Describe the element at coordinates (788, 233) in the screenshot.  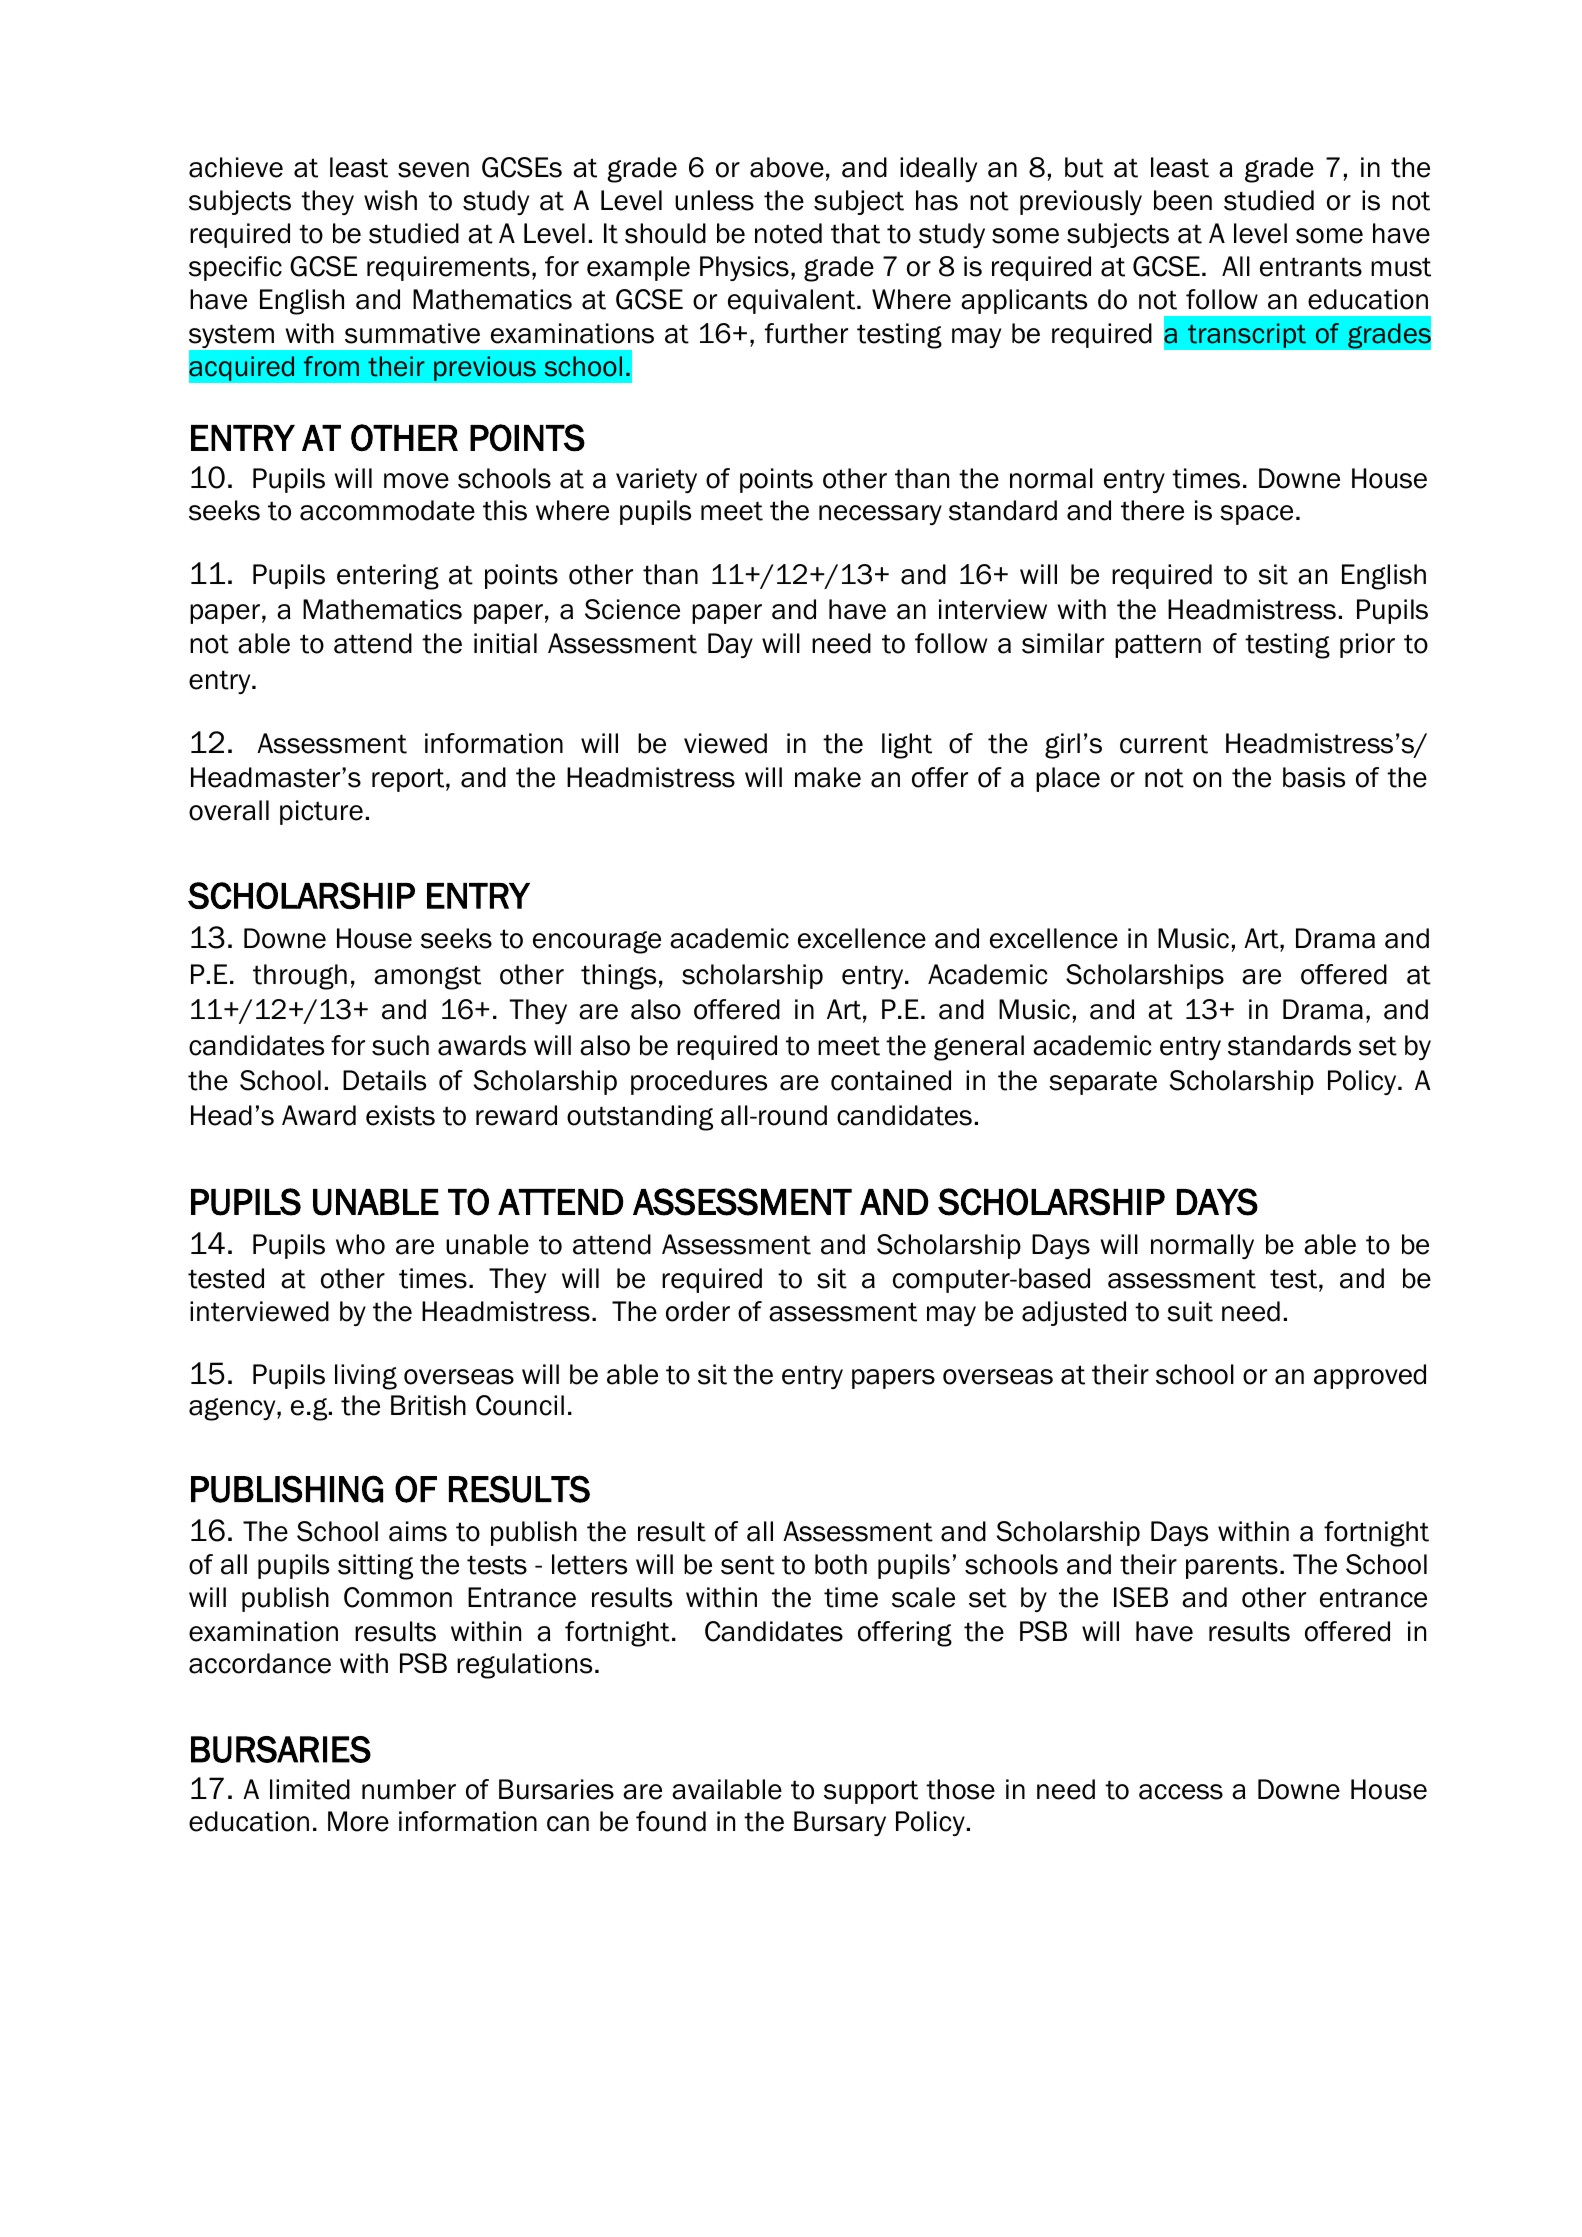
I see `noted` at that location.
